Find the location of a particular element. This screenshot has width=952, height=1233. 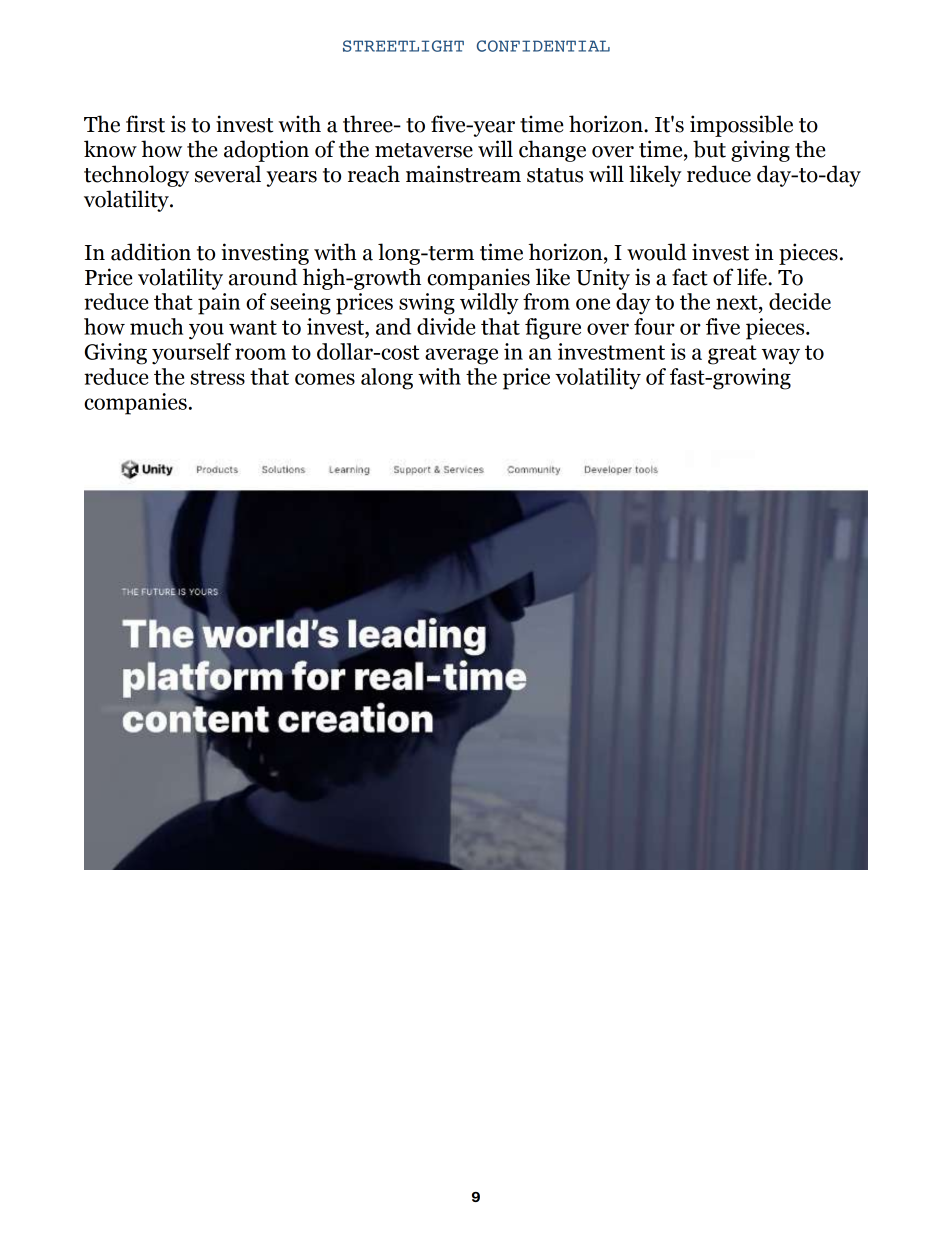

technology is located at coordinates (136, 176).
